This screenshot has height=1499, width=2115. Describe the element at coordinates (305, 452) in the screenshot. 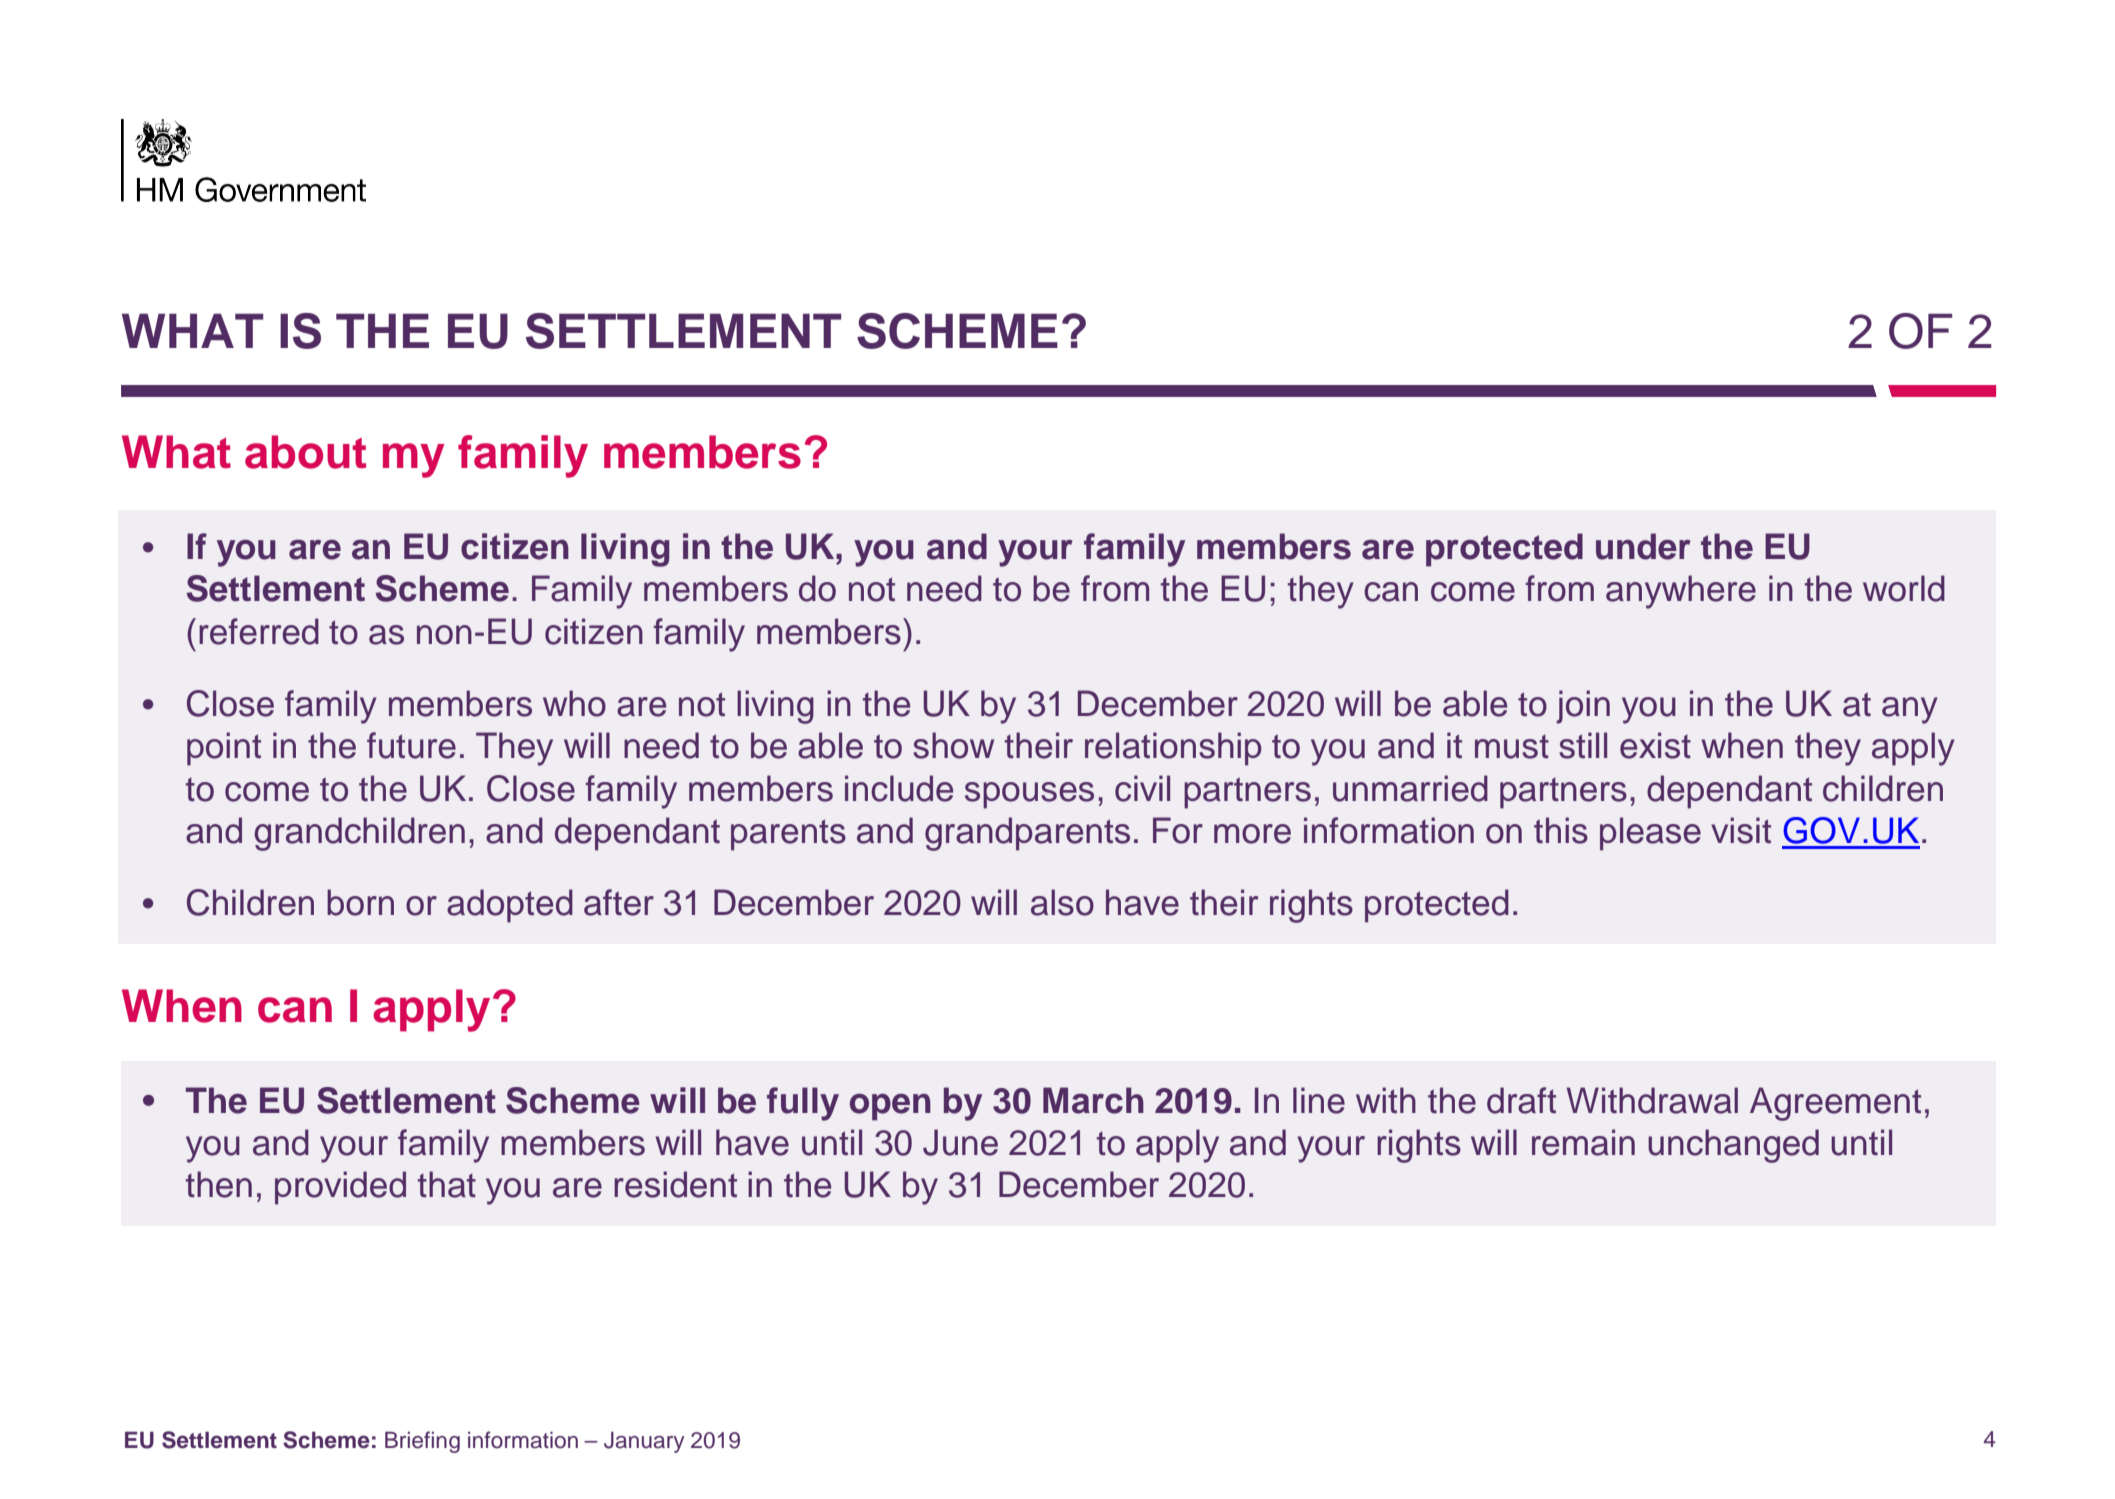

I see `about` at that location.
